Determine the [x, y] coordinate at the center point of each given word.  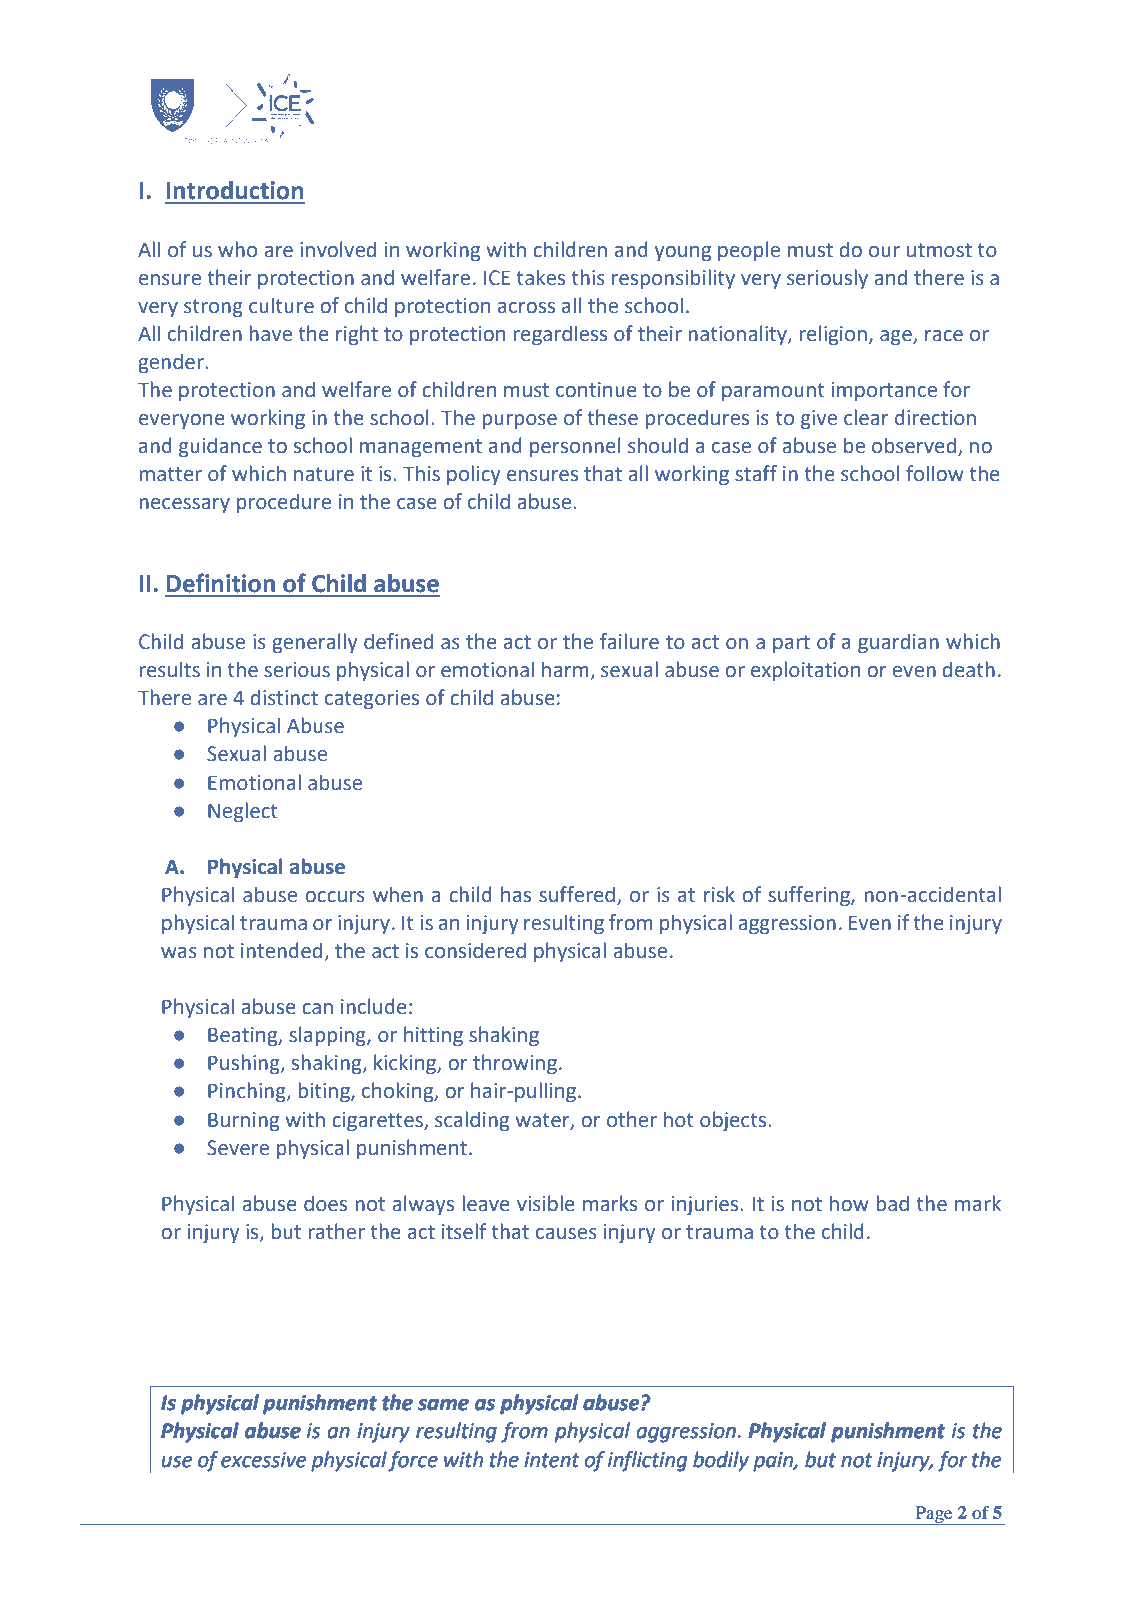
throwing [515, 1064]
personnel [575, 447]
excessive [263, 1459]
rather [336, 1231]
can [317, 1009]
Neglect [243, 812]
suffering [810, 896]
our [884, 252]
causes [566, 1234]
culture [281, 305]
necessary [184, 506]
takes [541, 277]
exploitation [805, 671]
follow [935, 473]
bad [892, 1203]
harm [566, 670]
